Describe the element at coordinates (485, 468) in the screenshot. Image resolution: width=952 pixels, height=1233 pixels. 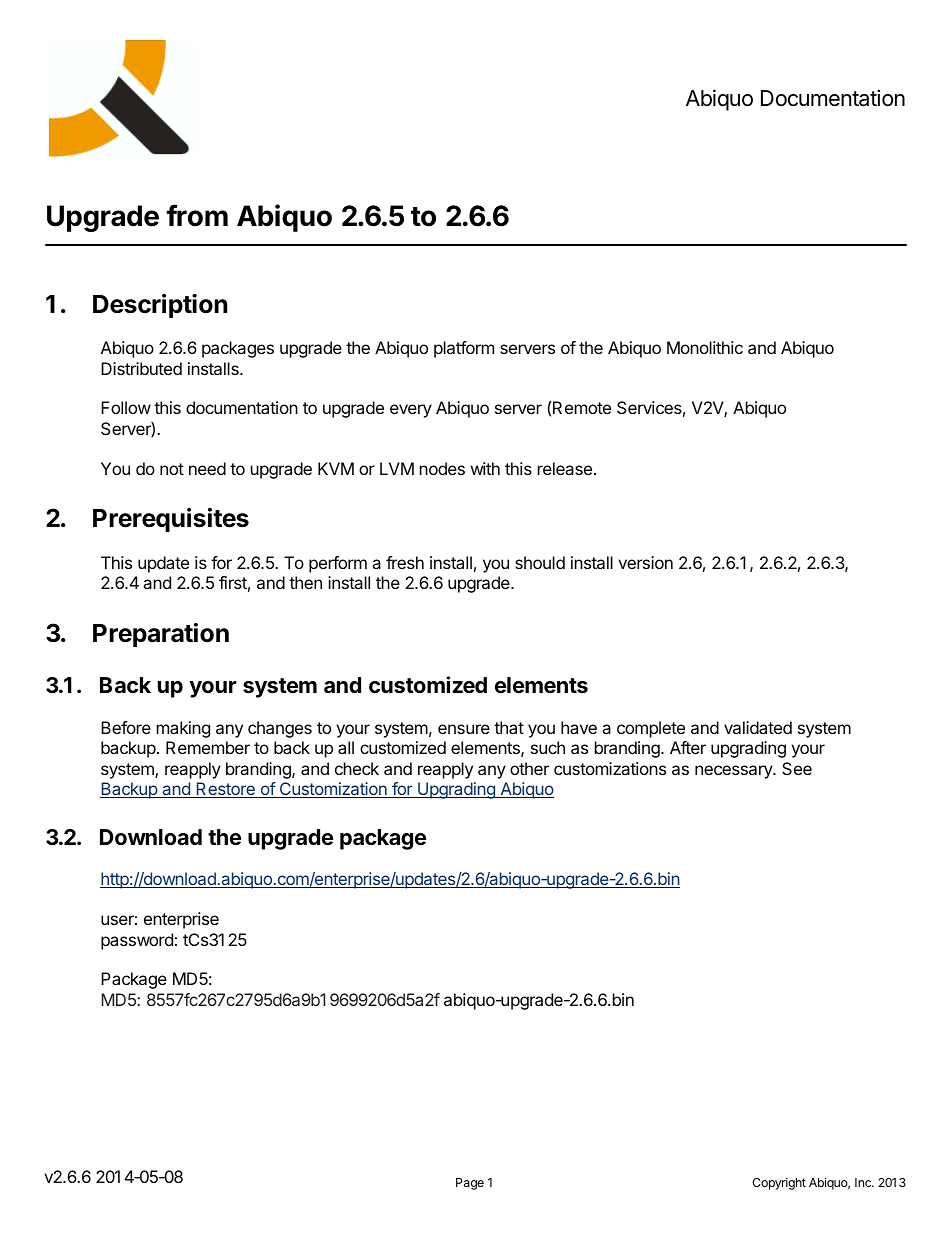
I see `with` at that location.
